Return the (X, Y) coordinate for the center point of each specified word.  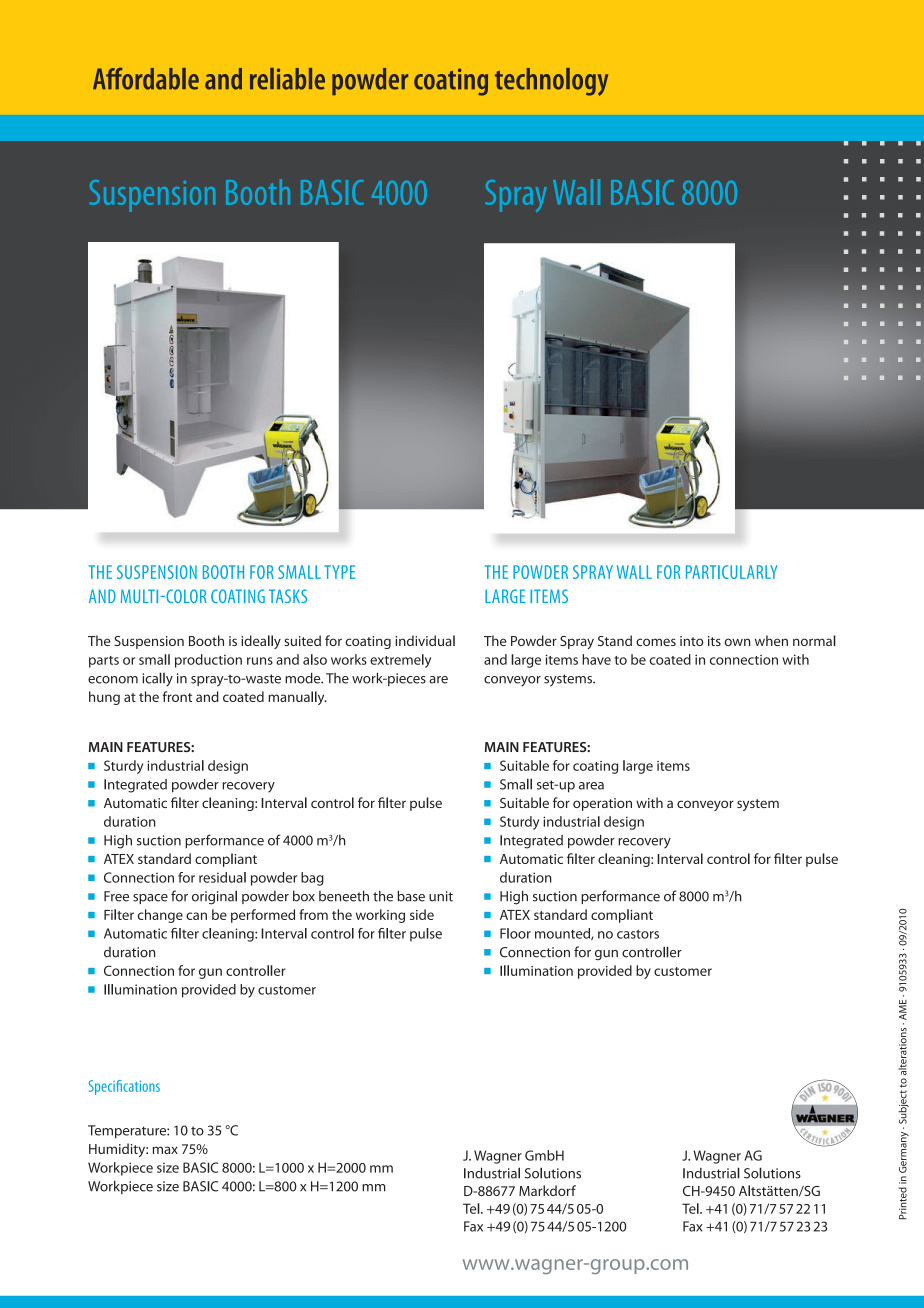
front (177, 696)
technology (551, 82)
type (339, 572)
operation (602, 804)
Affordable (146, 79)
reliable (287, 79)
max (165, 1150)
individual (425, 640)
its (714, 641)
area (591, 786)
